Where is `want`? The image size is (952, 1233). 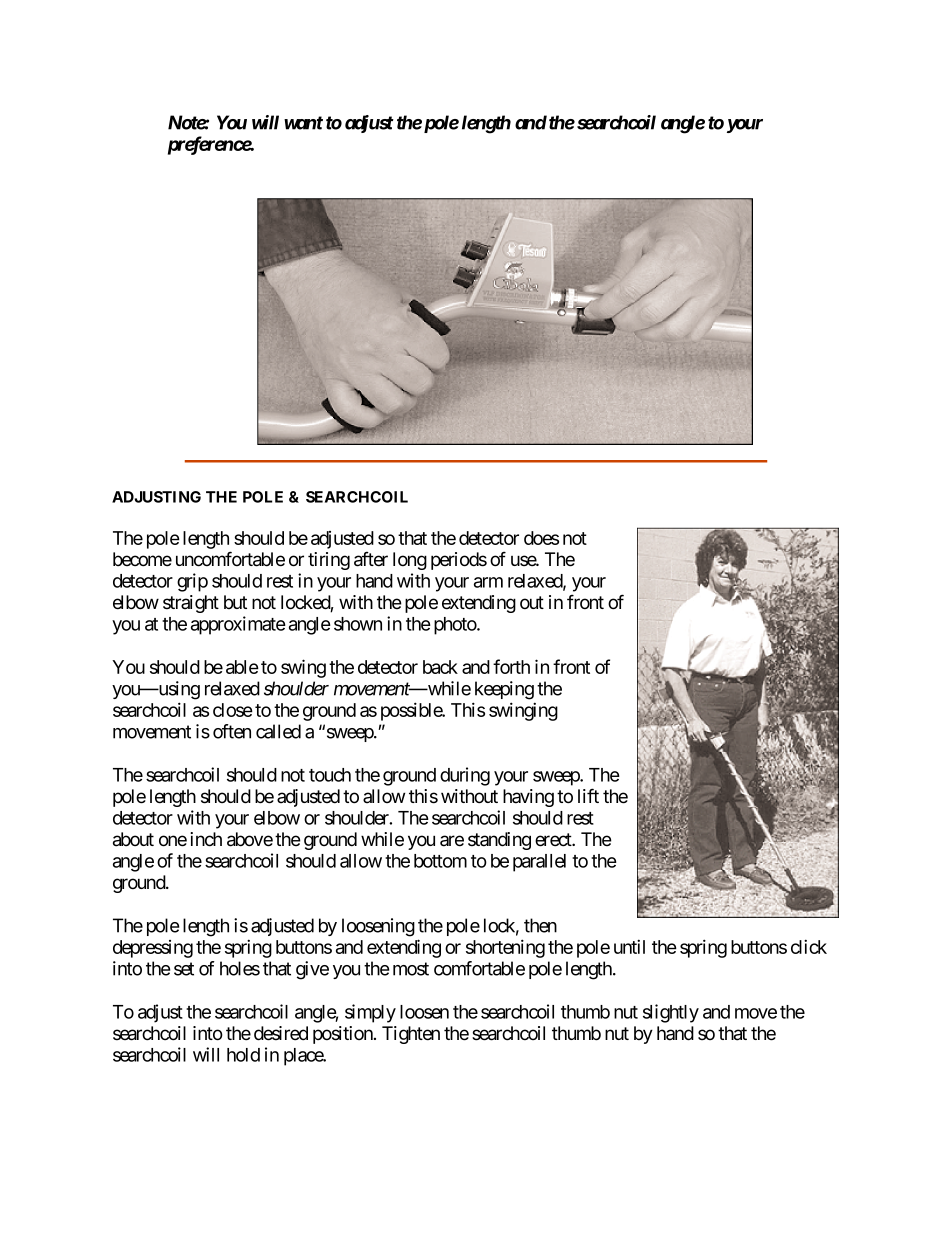
want is located at coordinates (303, 123).
